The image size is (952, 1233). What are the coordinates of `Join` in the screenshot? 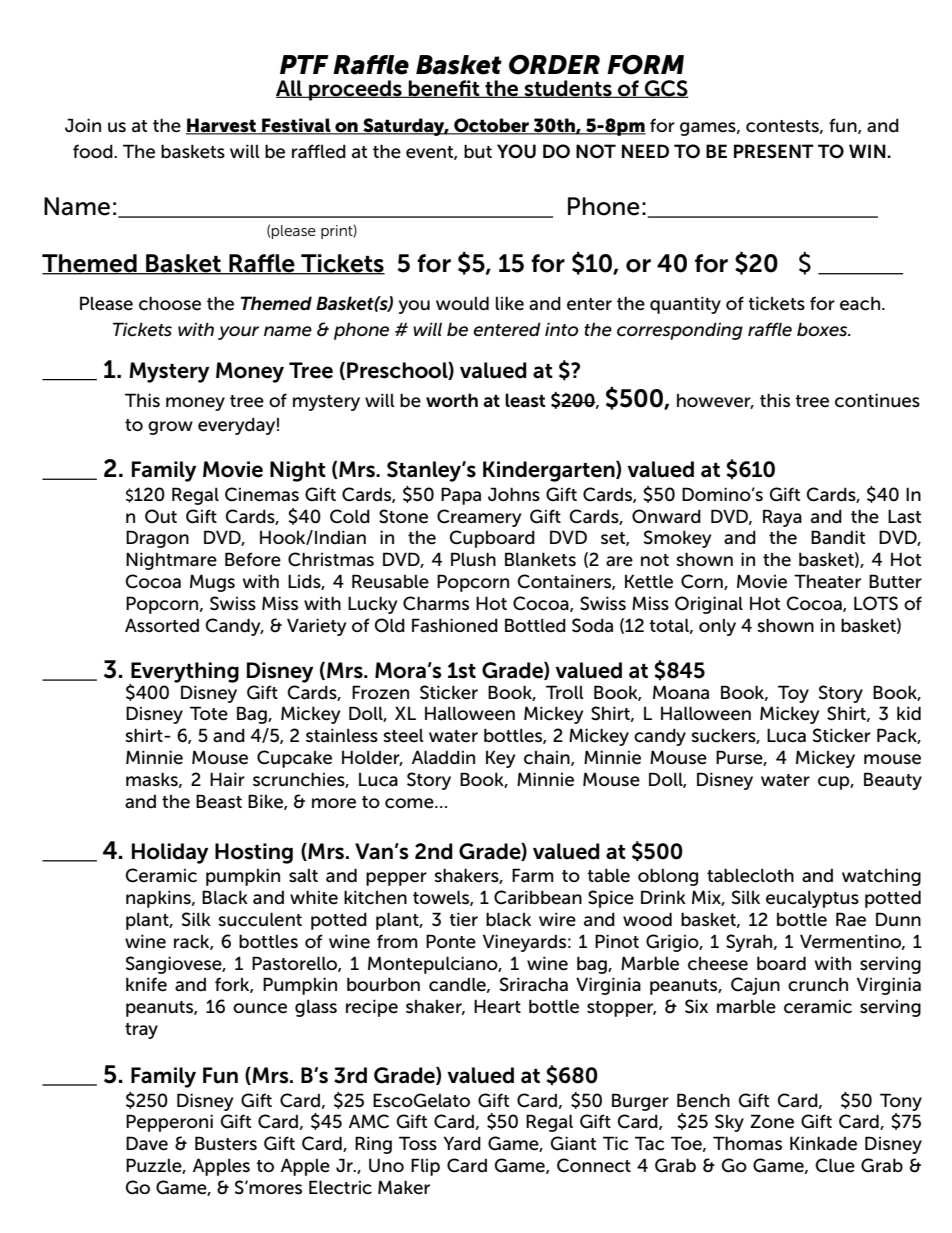 It's located at (83, 125).
